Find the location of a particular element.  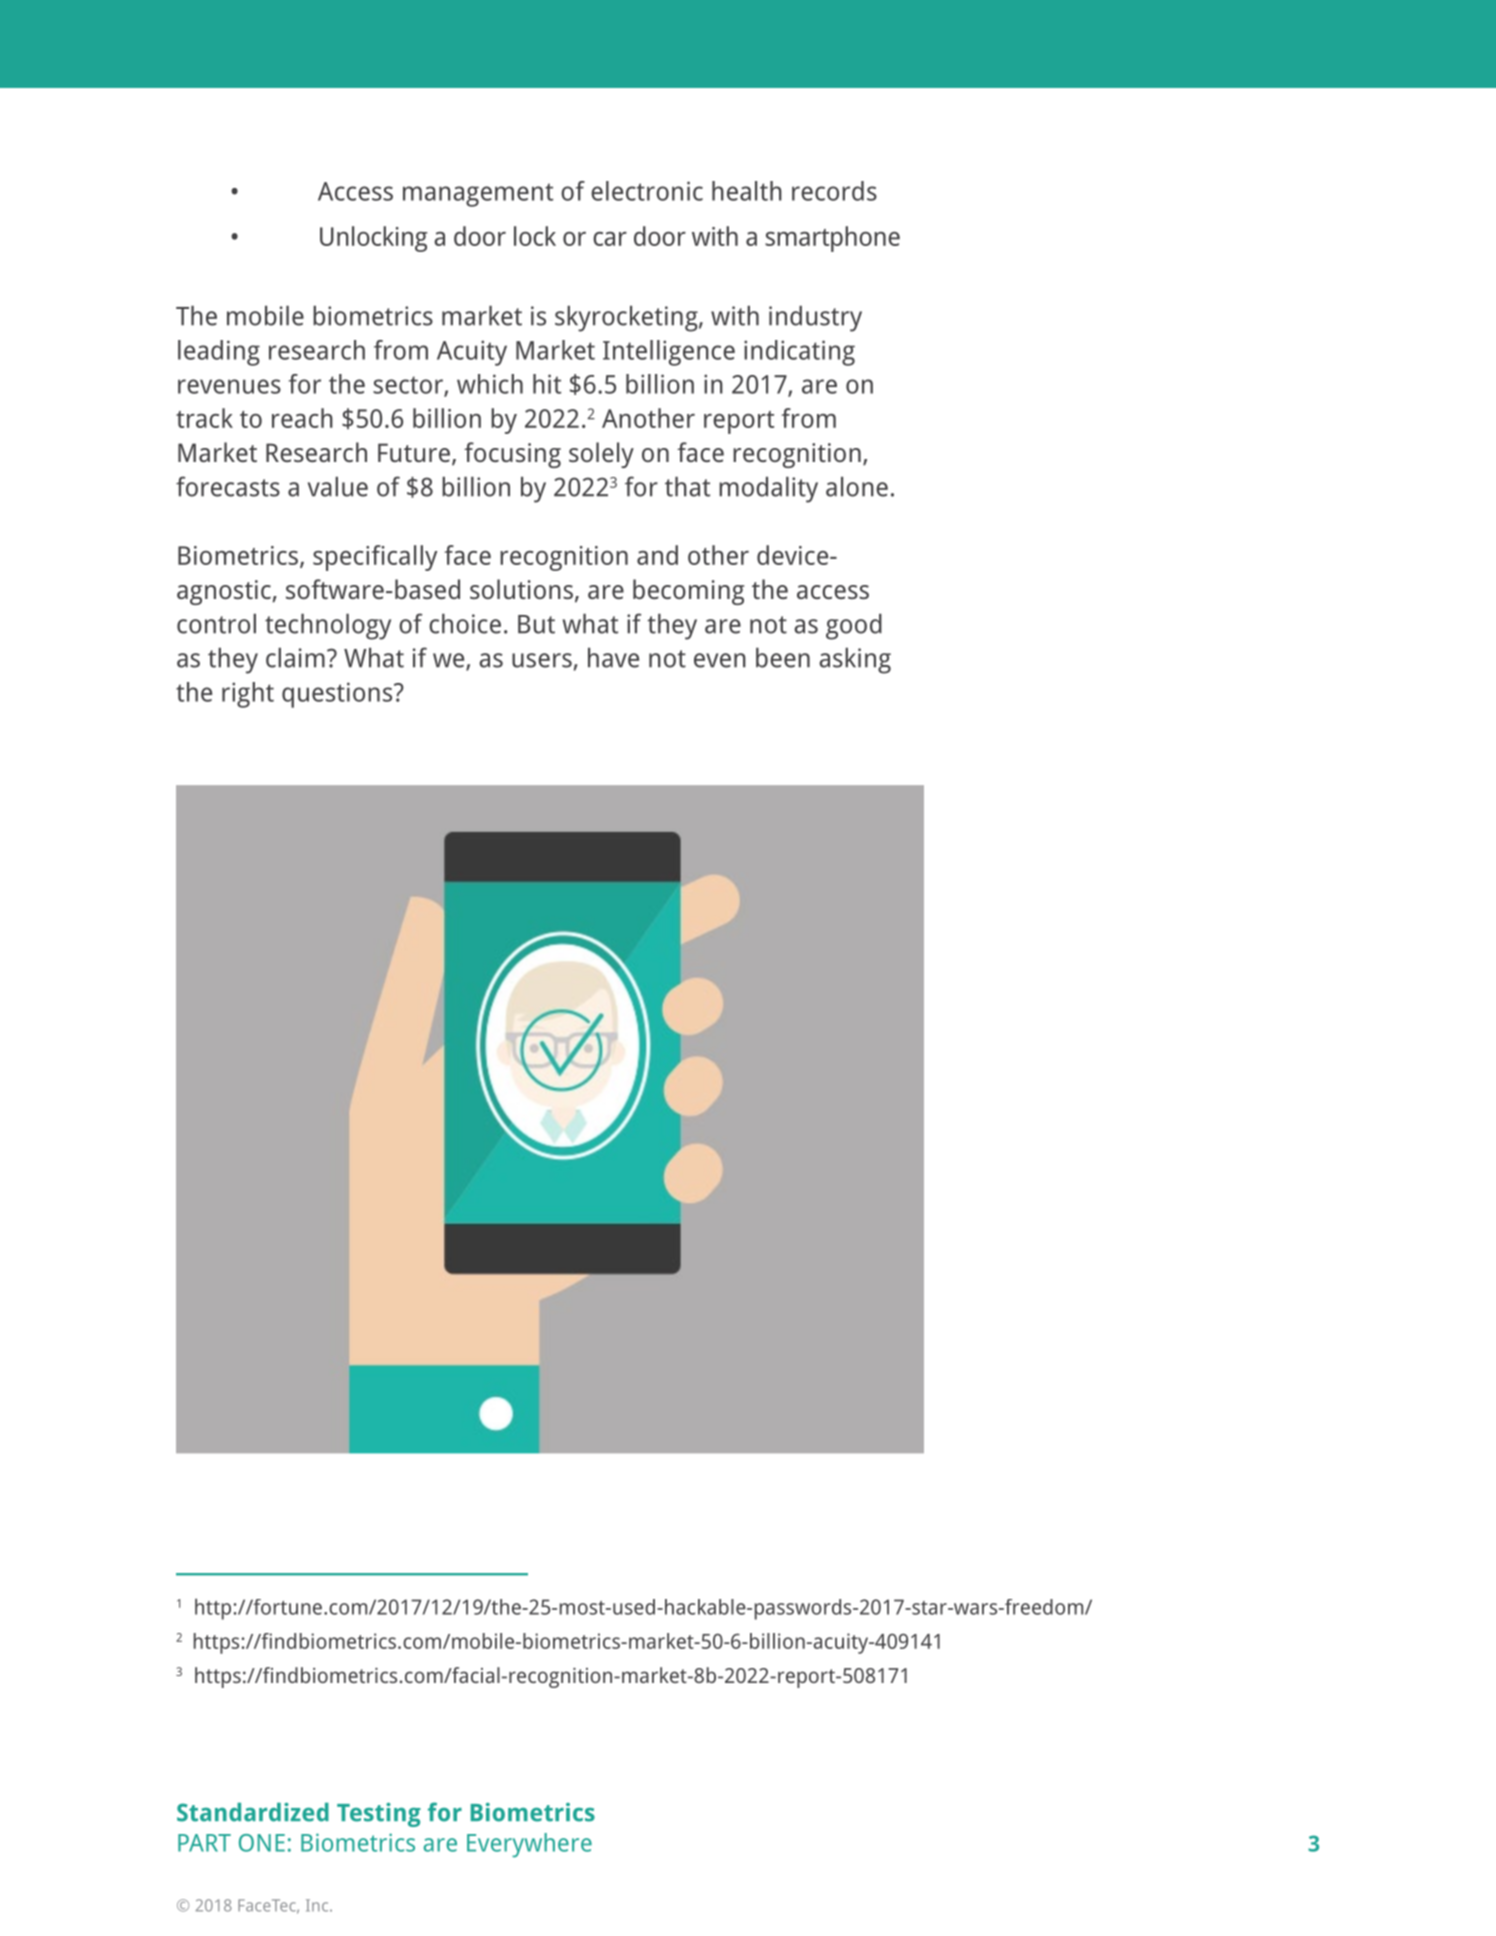

health is located at coordinates (747, 191).
